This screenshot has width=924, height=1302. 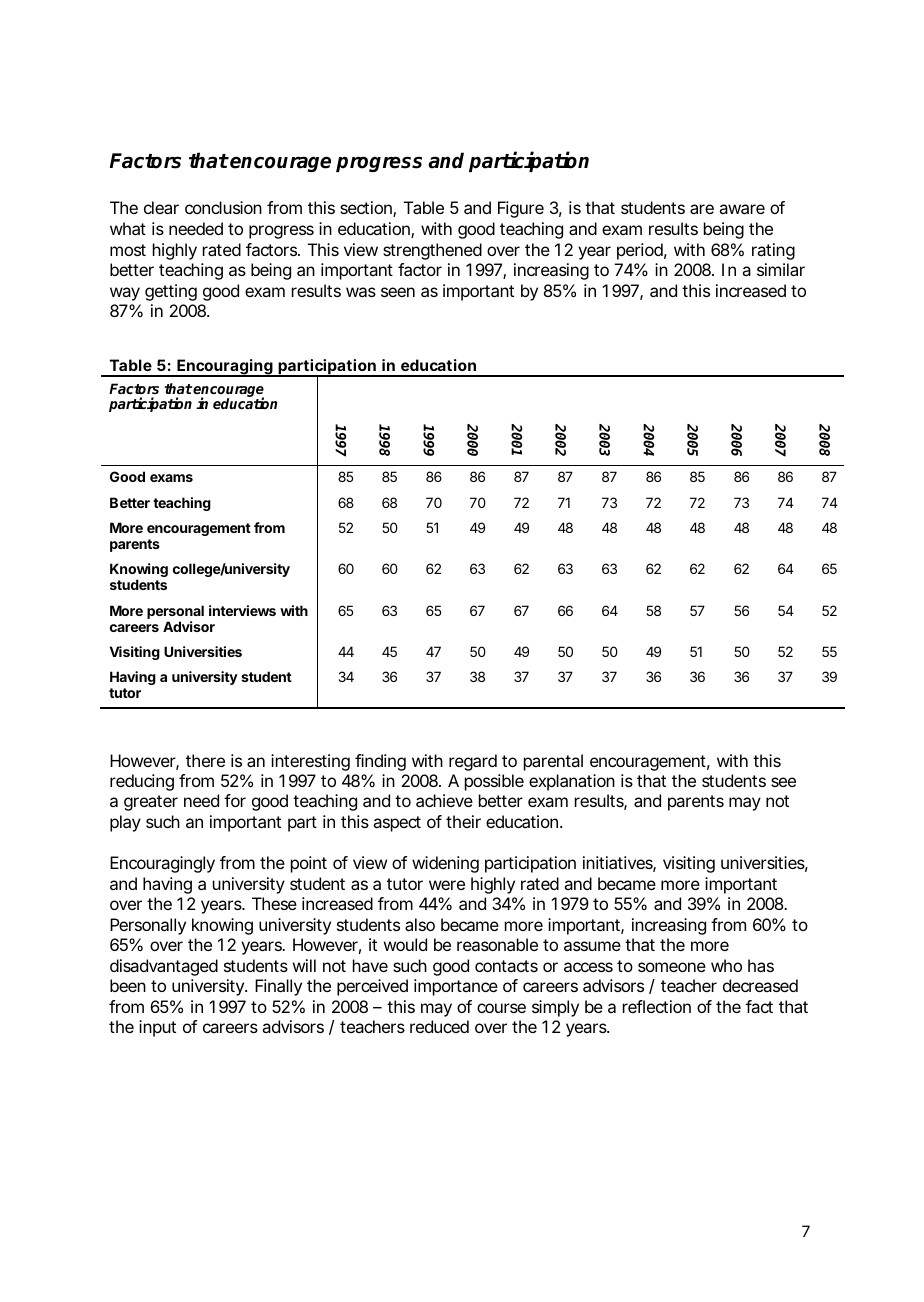 What do you see at coordinates (432, 251) in the screenshot?
I see `strengthened` at bounding box center [432, 251].
